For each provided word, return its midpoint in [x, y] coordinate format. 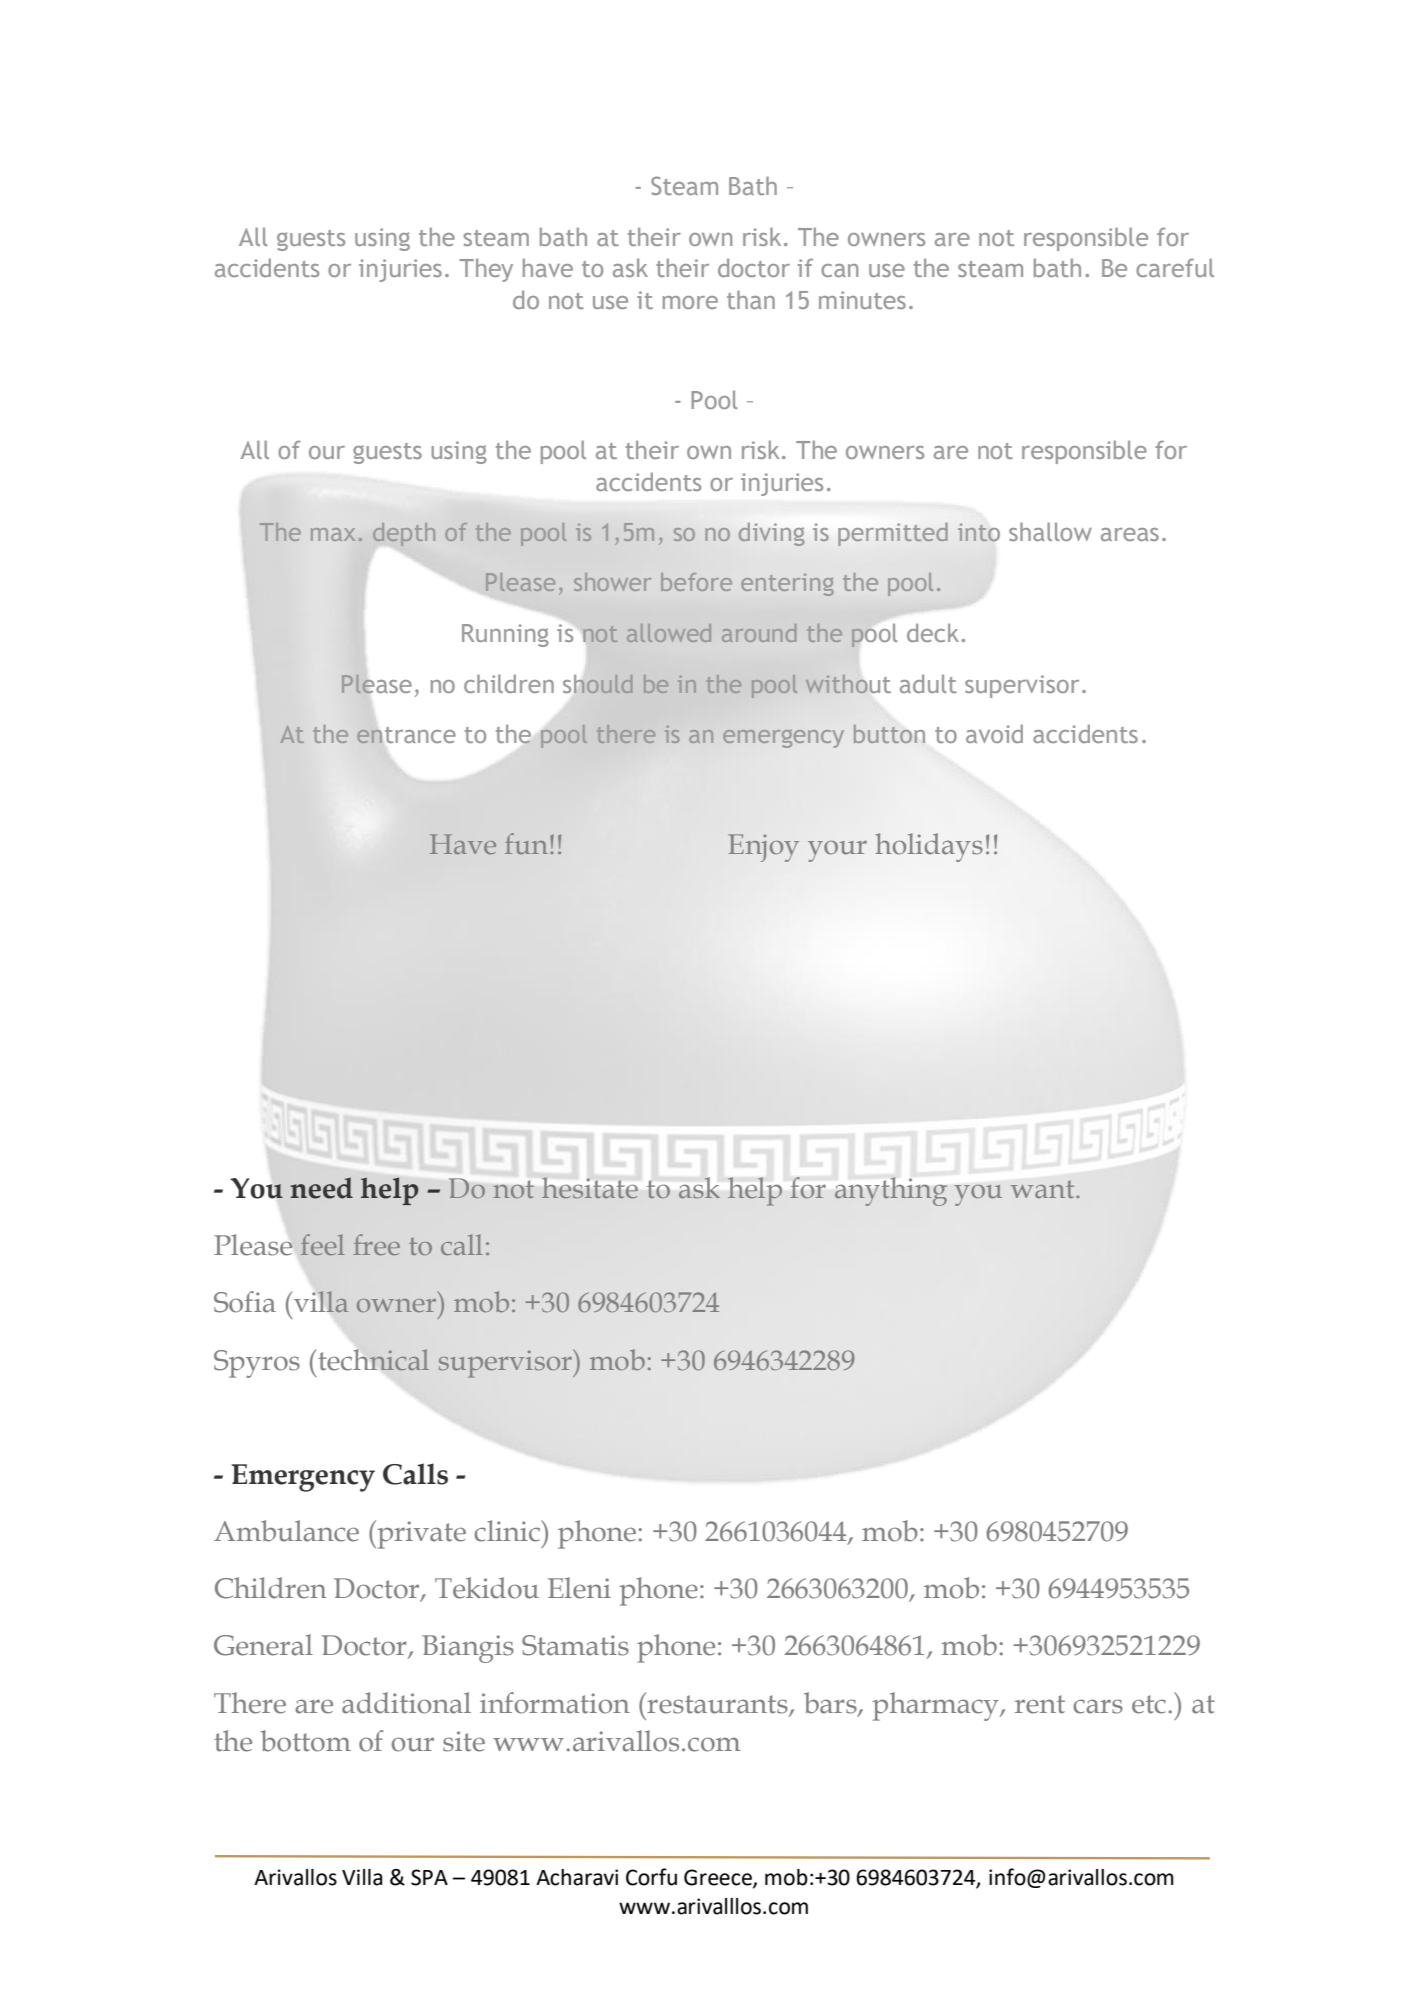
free [376, 1244]
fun [528, 843]
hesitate [590, 1187]
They [486, 270]
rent [1040, 1704]
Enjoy [763, 848]
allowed [669, 633]
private [420, 1534]
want [1044, 1189]
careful [1175, 267]
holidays [929, 847]
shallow [1050, 531]
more [690, 302]
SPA [429, 1877]
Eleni [579, 1588]
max [333, 534]
